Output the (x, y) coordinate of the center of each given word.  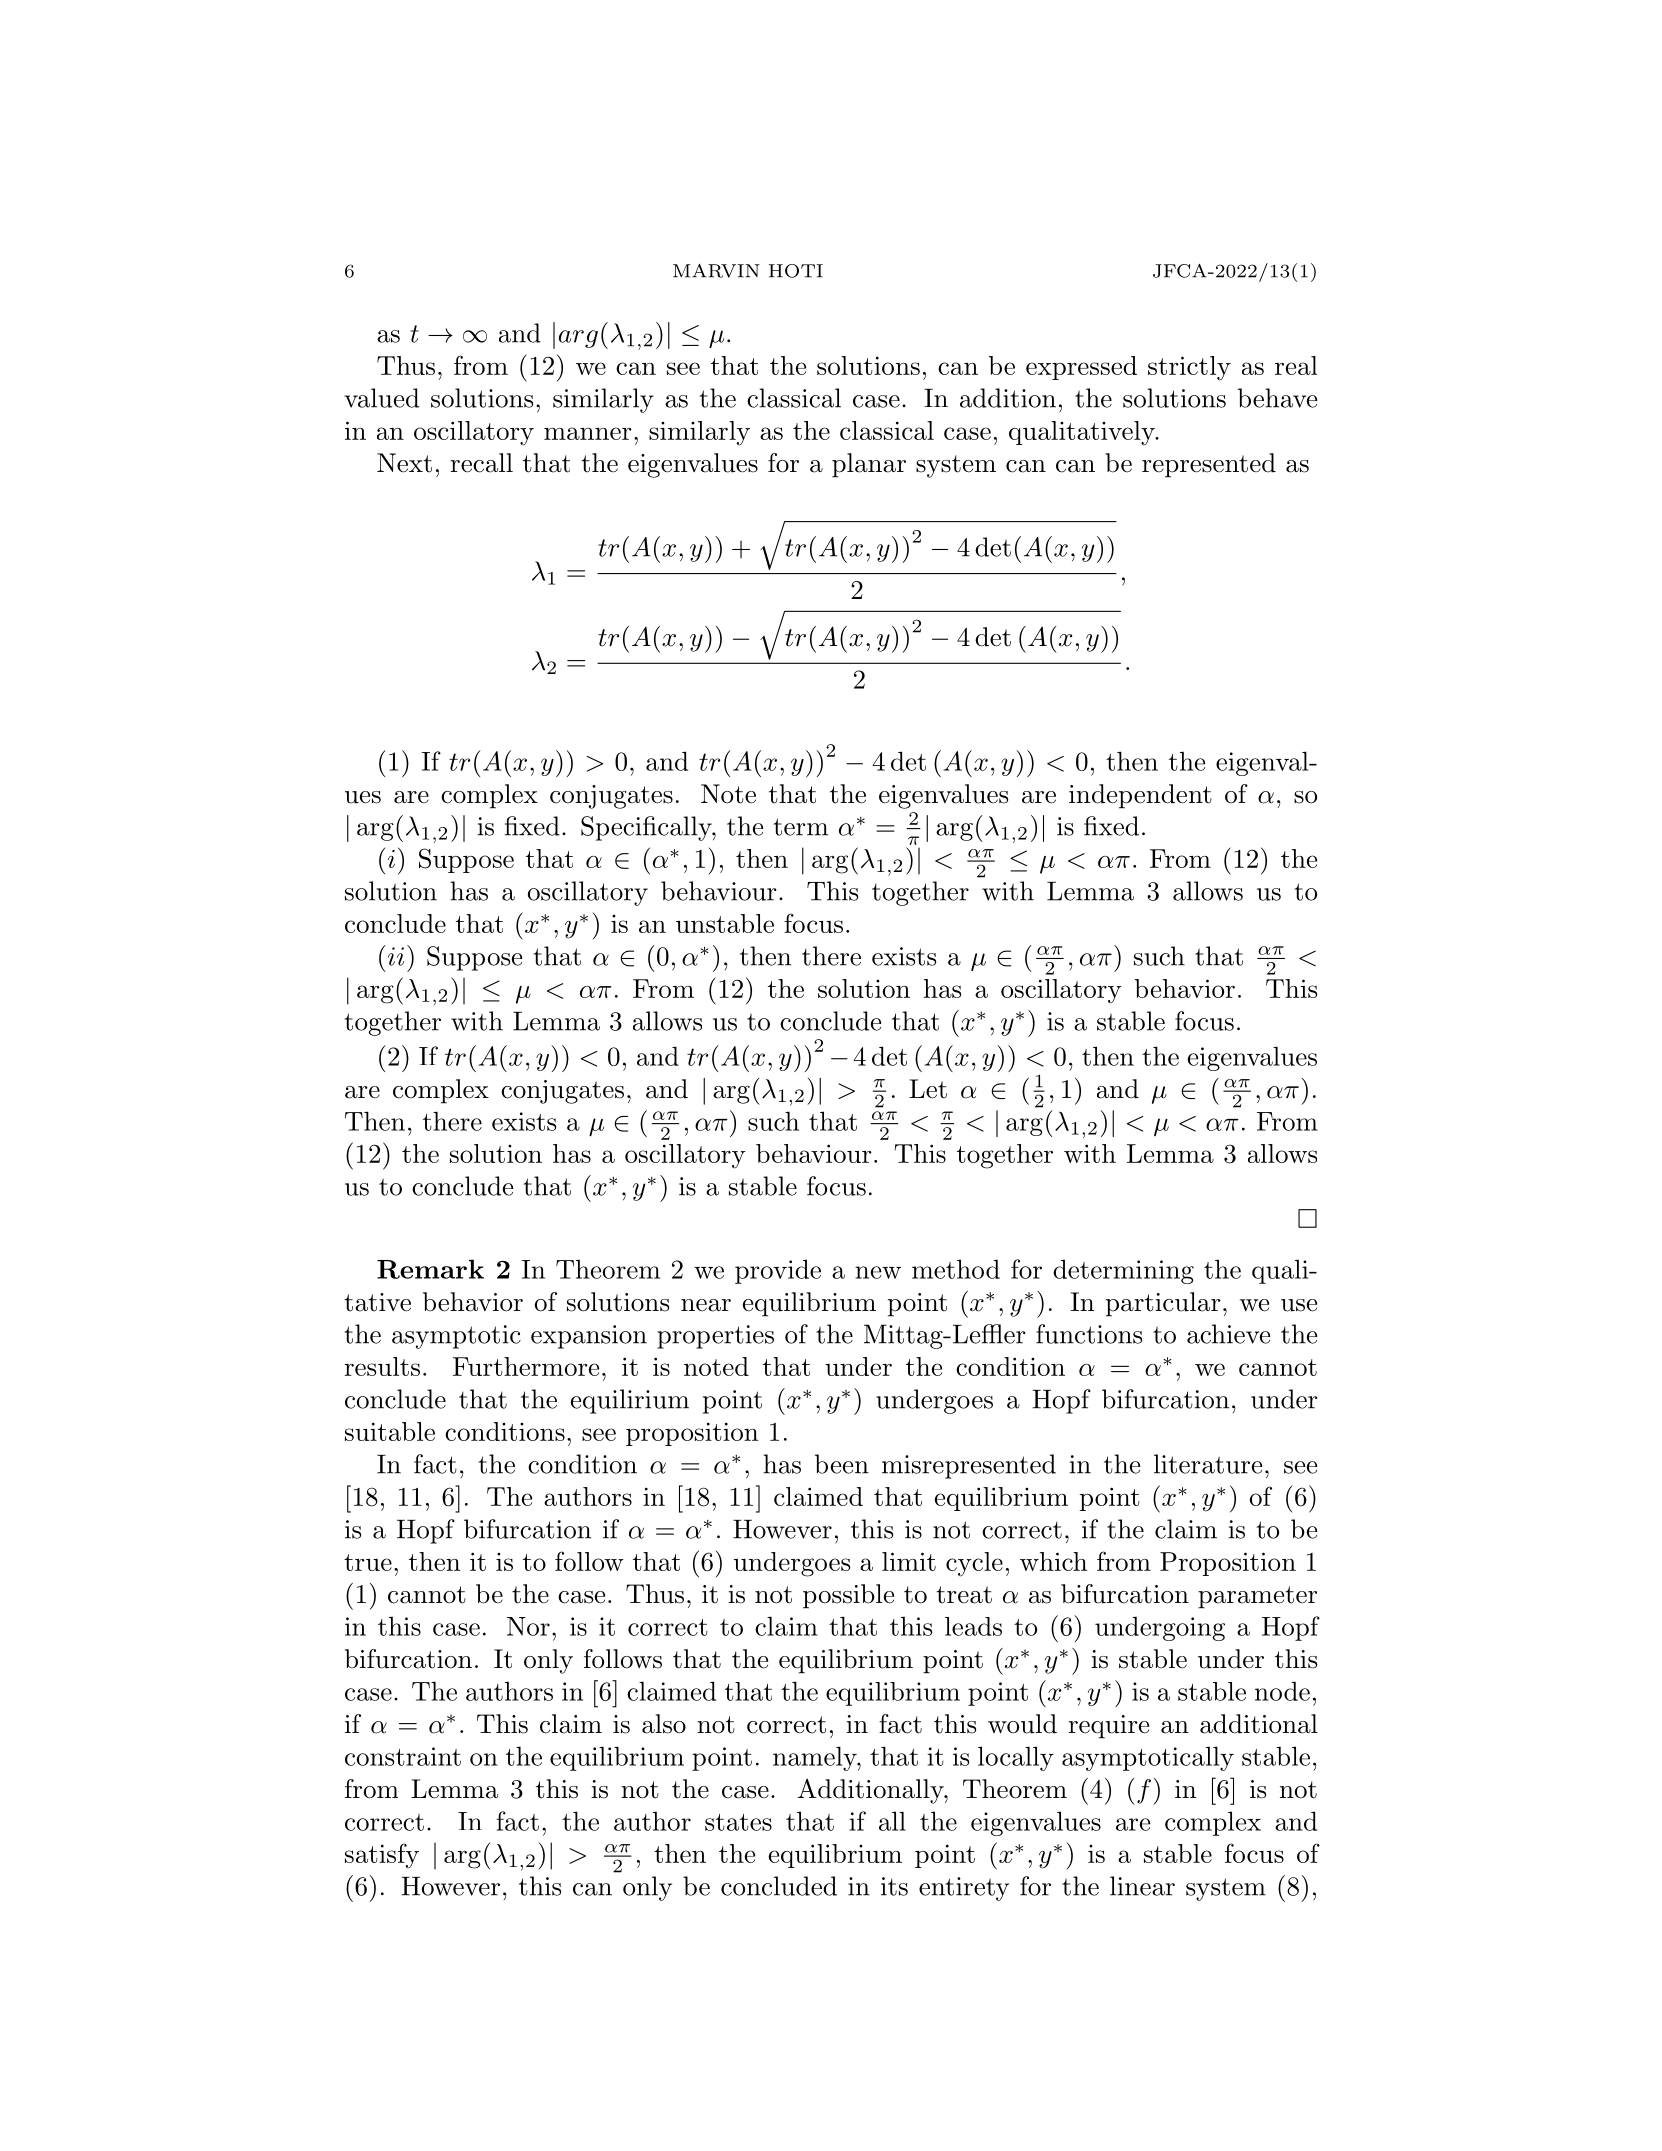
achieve (1228, 1334)
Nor (528, 1626)
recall (481, 463)
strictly (1189, 368)
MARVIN (716, 271)
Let (928, 1089)
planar (869, 465)
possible (848, 1596)
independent (1140, 796)
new (878, 1272)
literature (1208, 1464)
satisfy (382, 1856)
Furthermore (526, 1366)
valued (381, 398)
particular (1163, 1304)
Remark (430, 1269)
